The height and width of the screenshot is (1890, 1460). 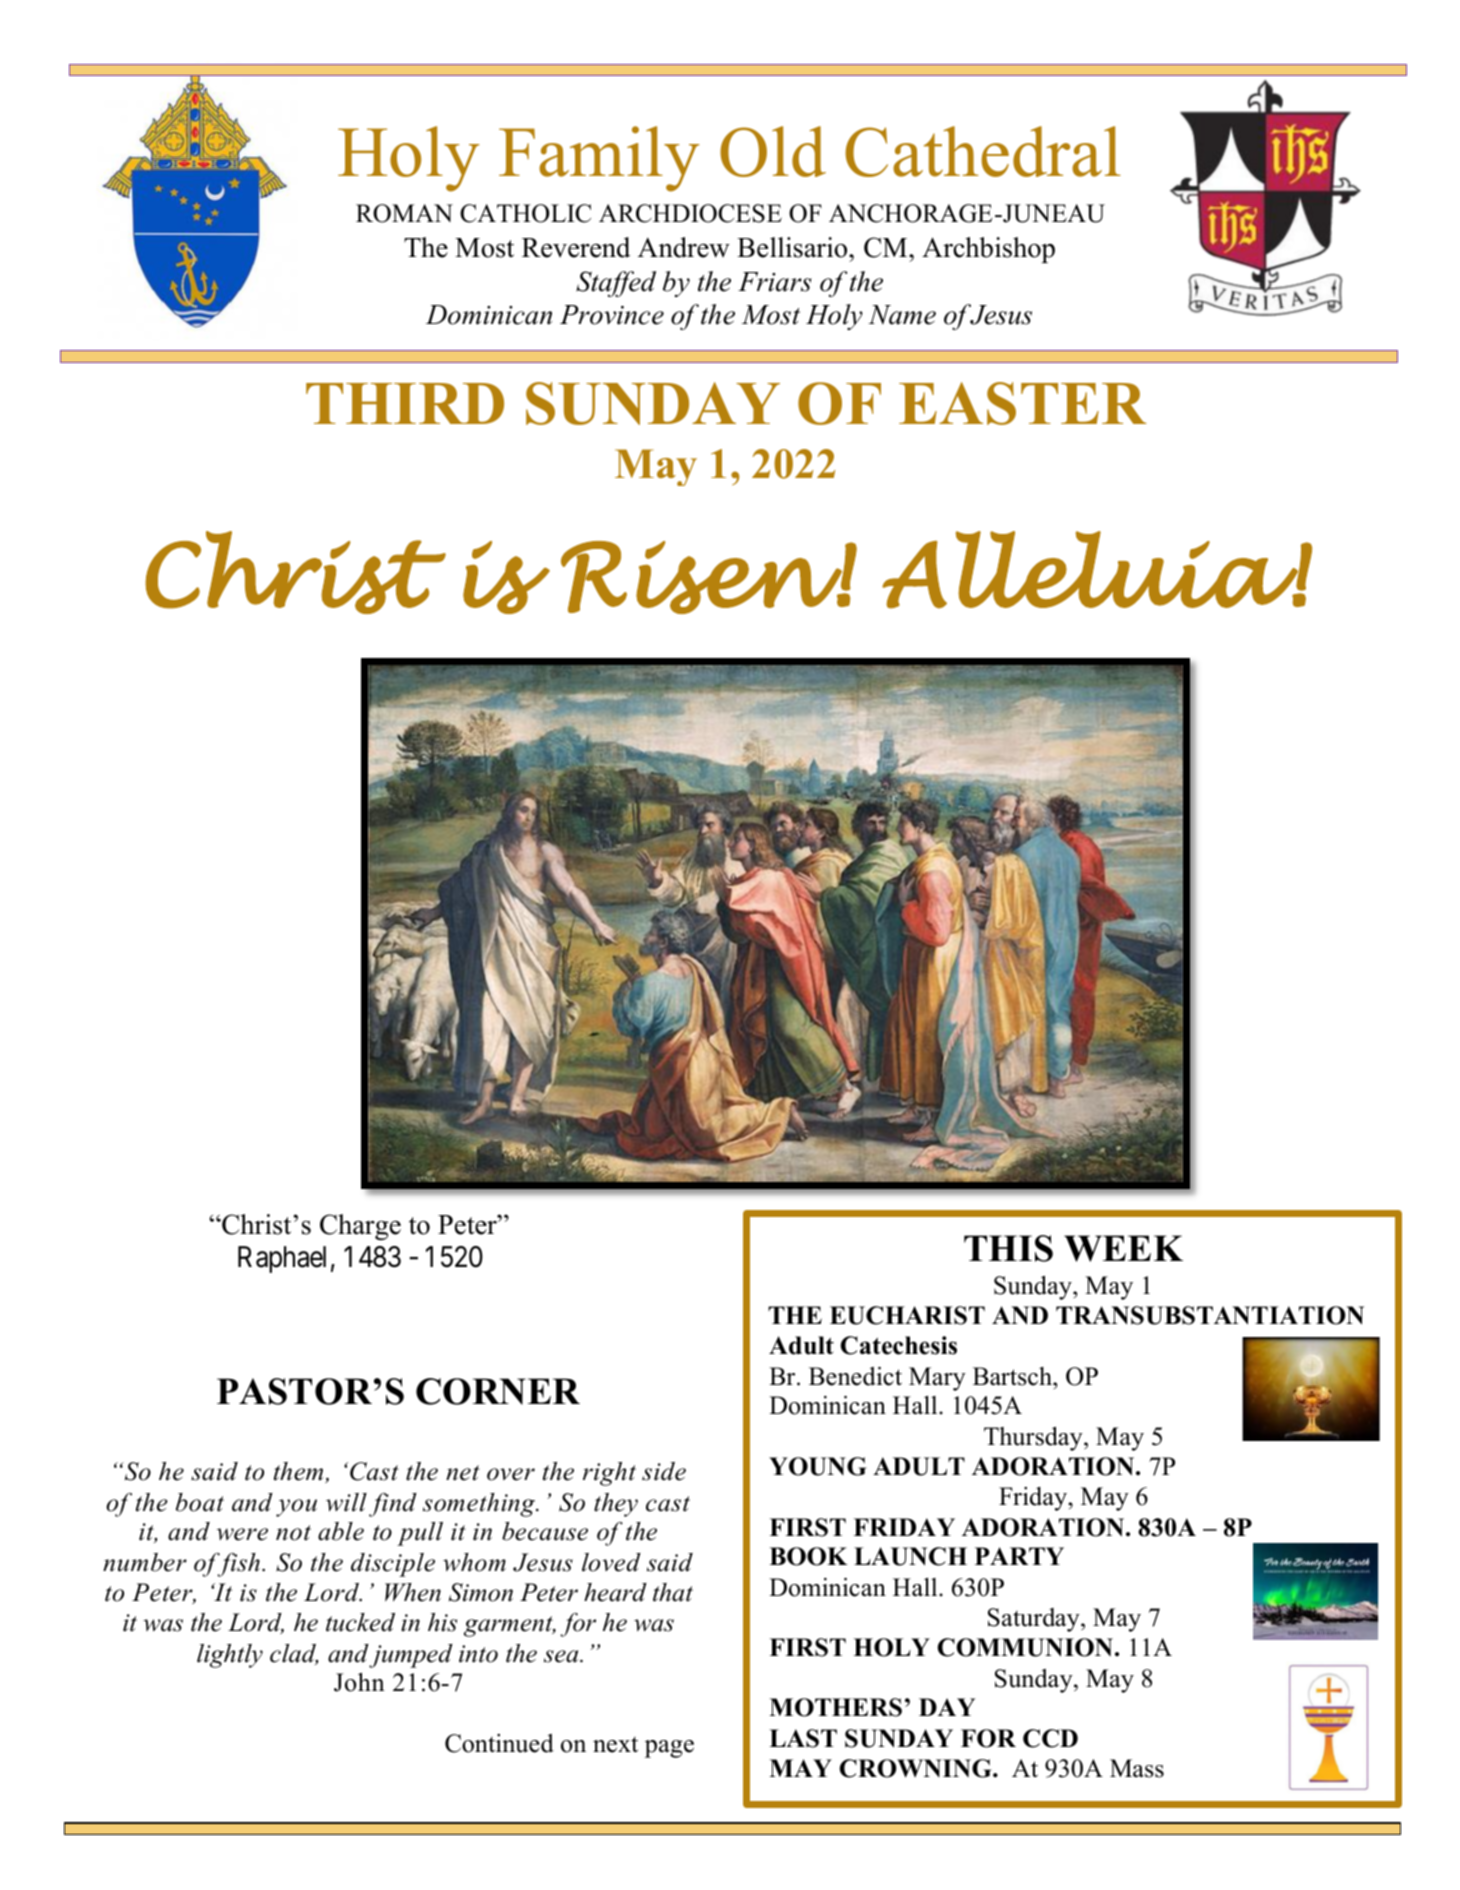 What do you see at coordinates (612, 315) in the screenshot?
I see `Province` at bounding box center [612, 315].
